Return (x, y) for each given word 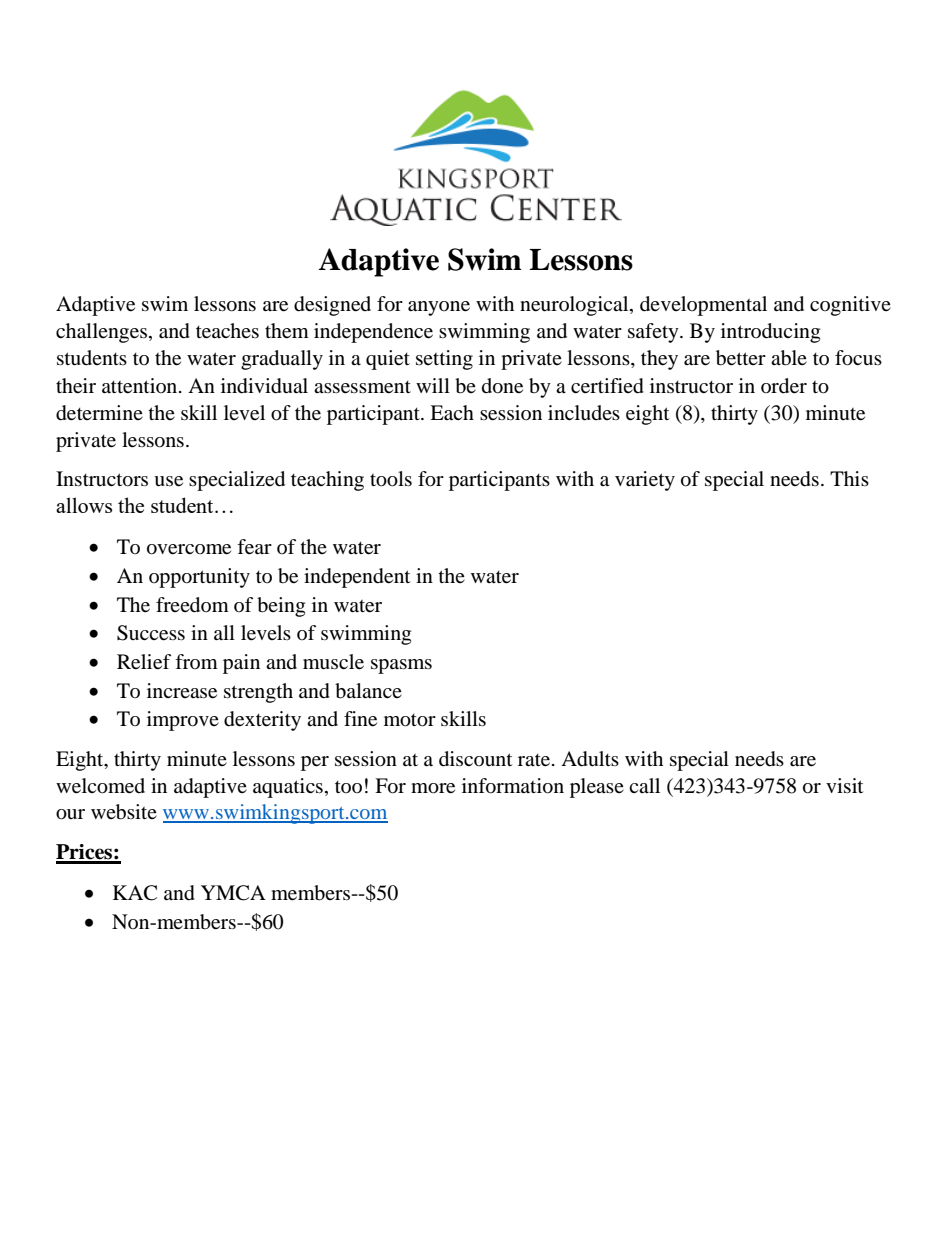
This (849, 478)
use (168, 481)
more (433, 788)
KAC (135, 893)
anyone (439, 308)
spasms (401, 666)
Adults (590, 759)
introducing (770, 333)
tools (391, 479)
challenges (101, 333)
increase (182, 691)
